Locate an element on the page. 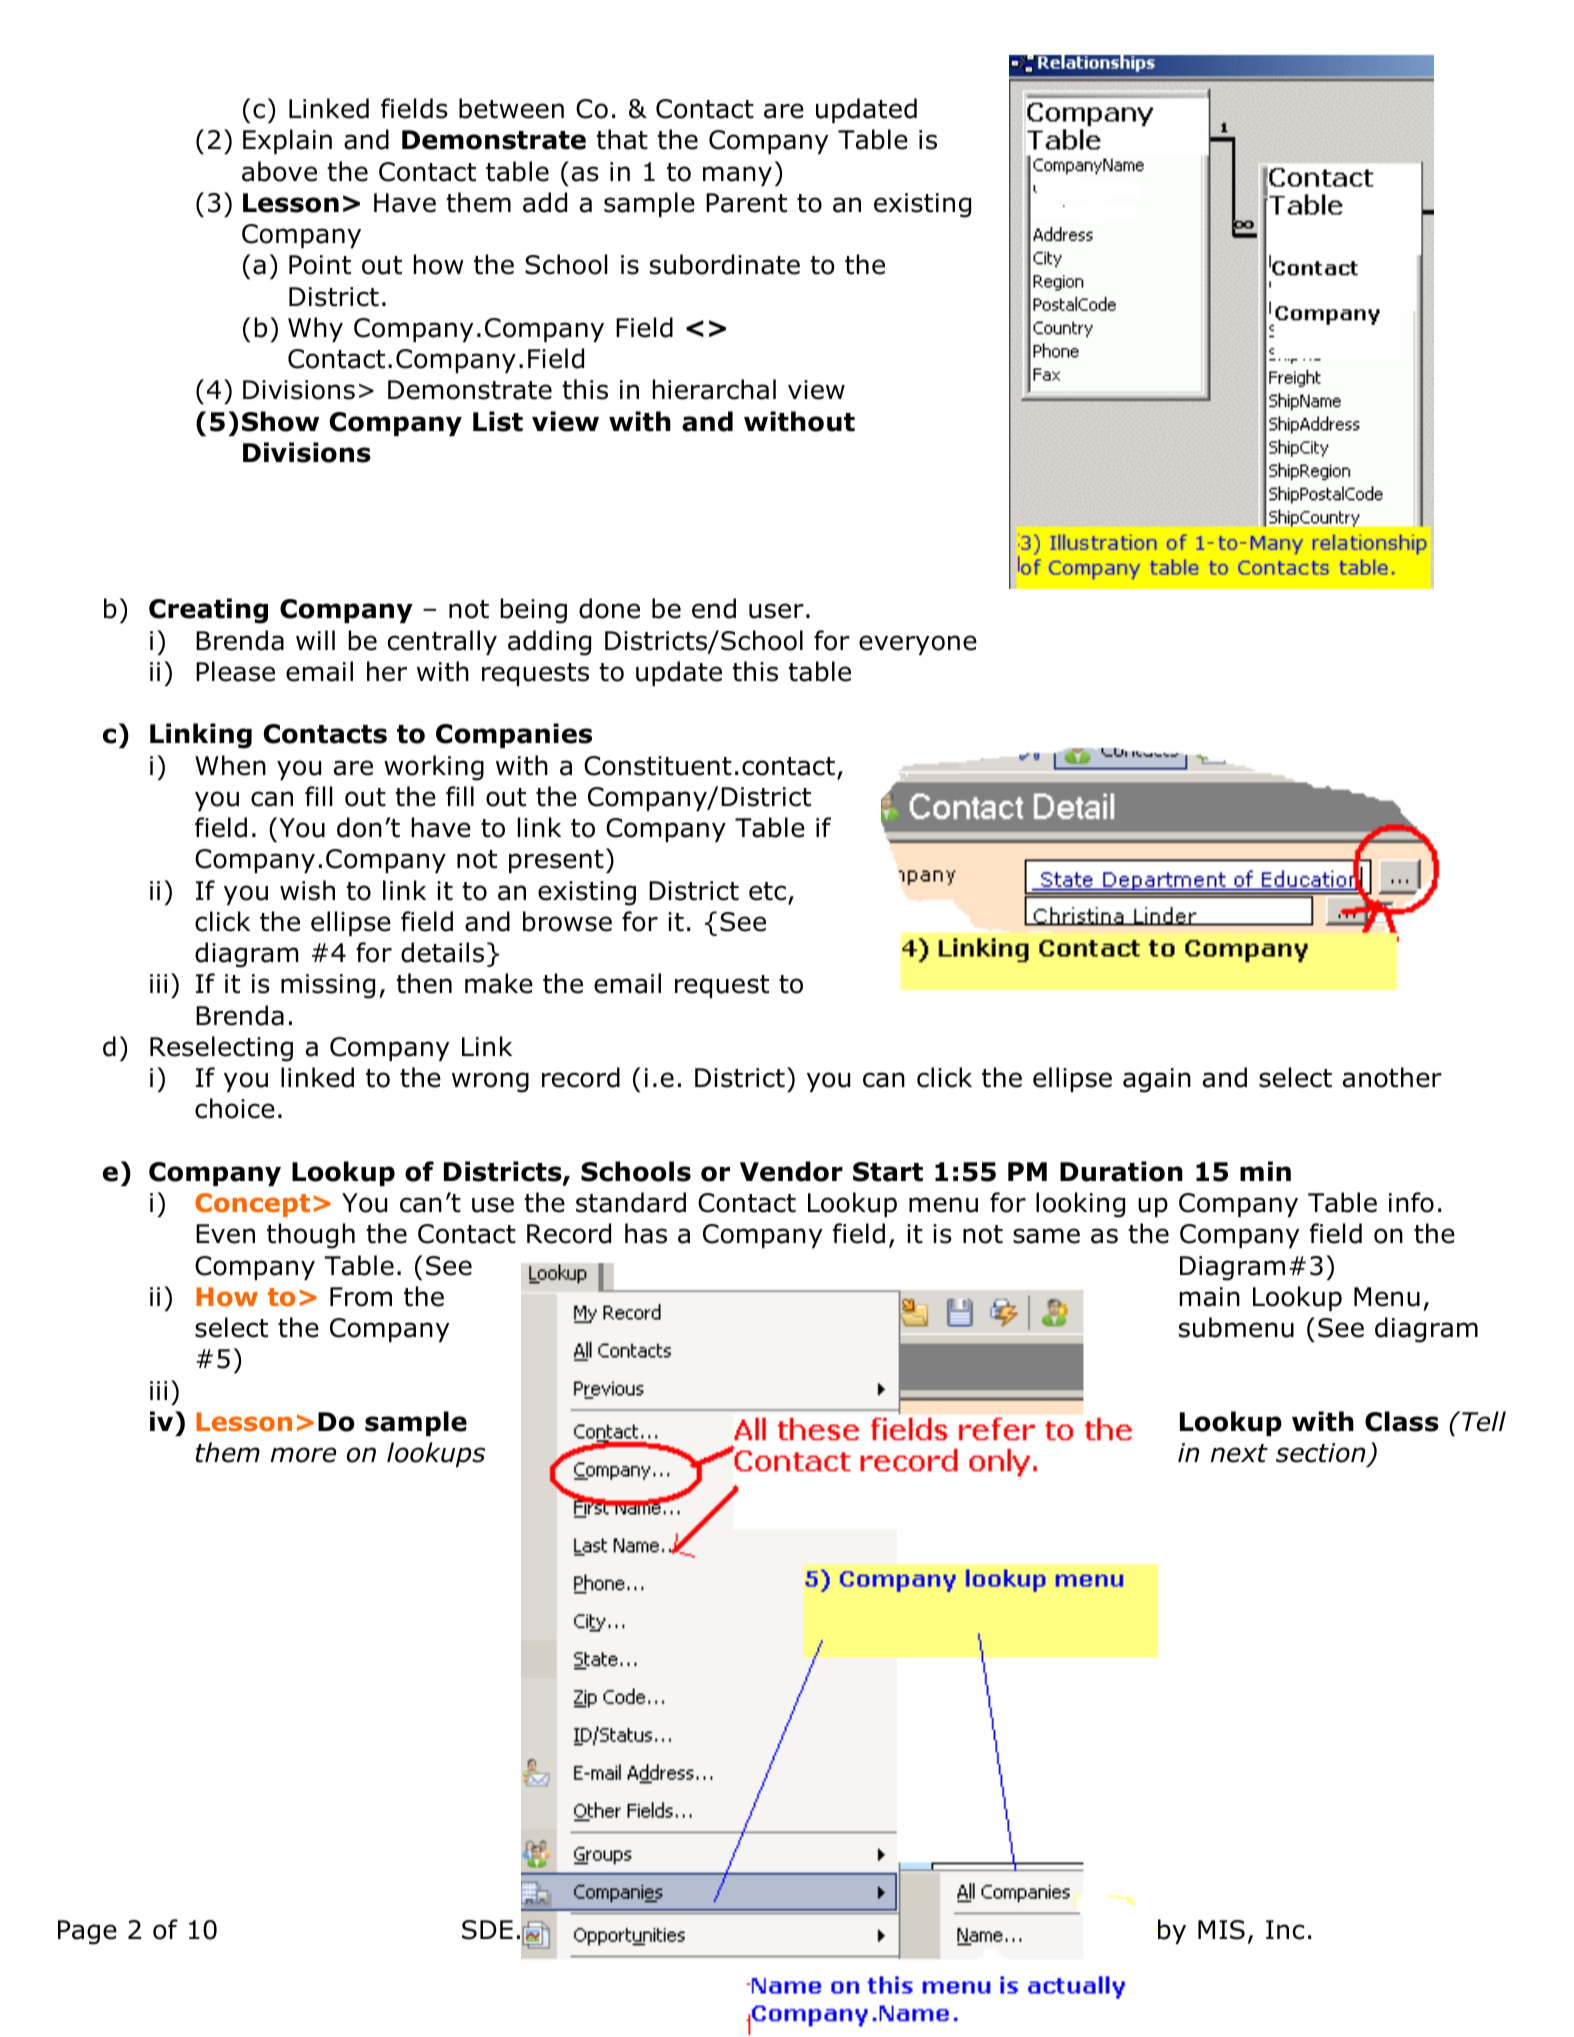 This page has height=2037, width=1574. Parent is located at coordinates (746, 203).
